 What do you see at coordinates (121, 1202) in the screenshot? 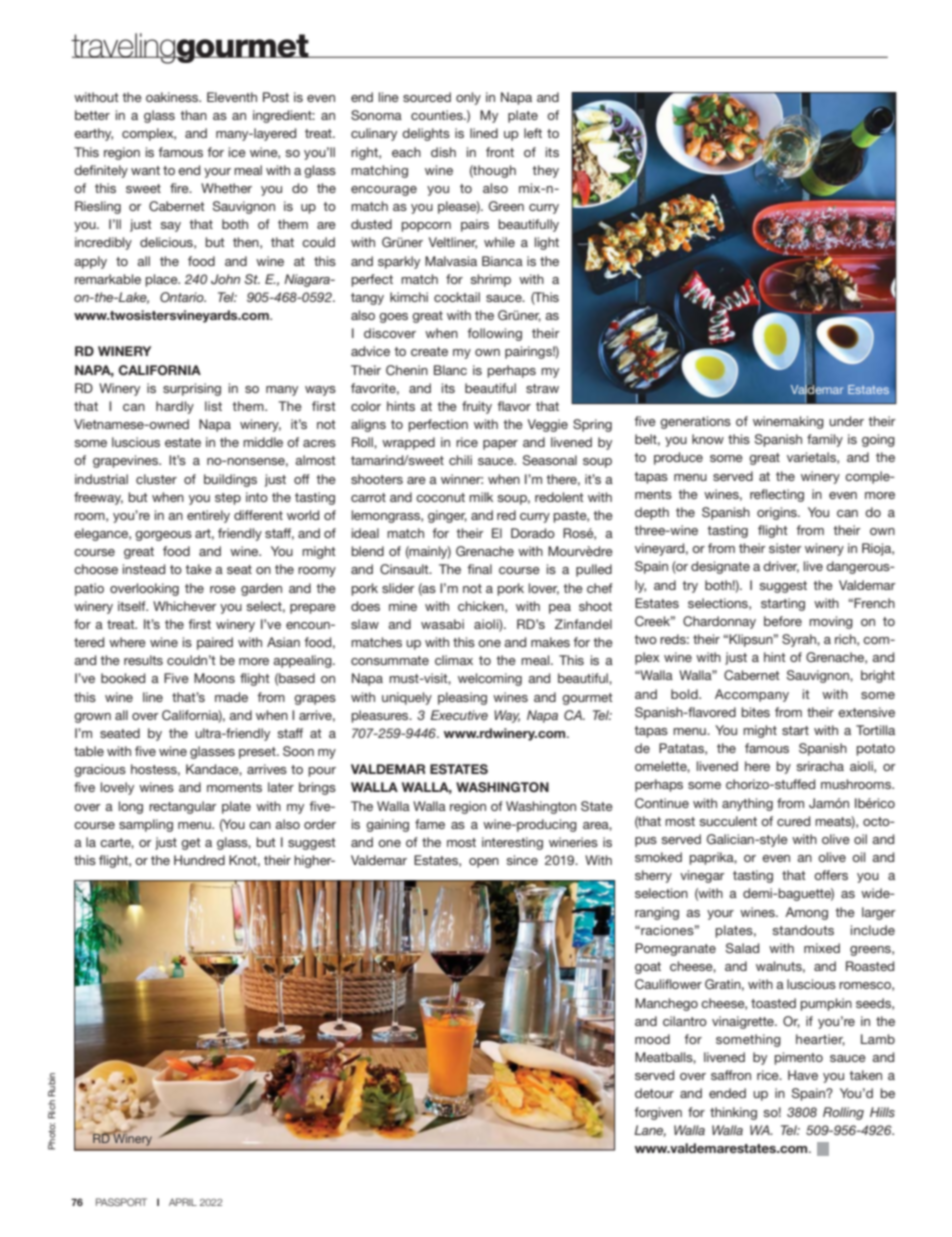
I see `PASSPORT` at bounding box center [121, 1202].
